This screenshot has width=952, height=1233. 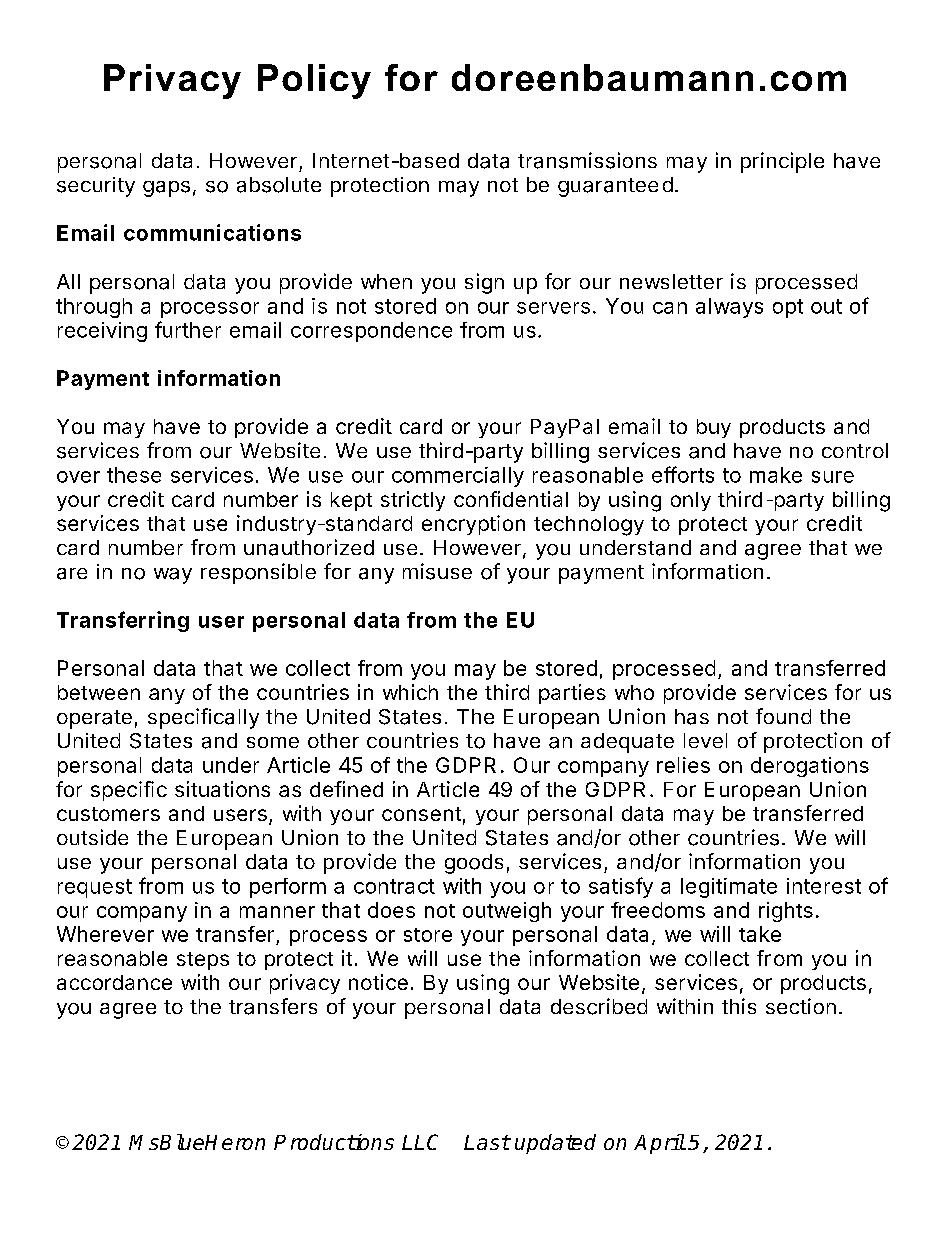 What do you see at coordinates (134, 475) in the screenshot?
I see `these` at bounding box center [134, 475].
